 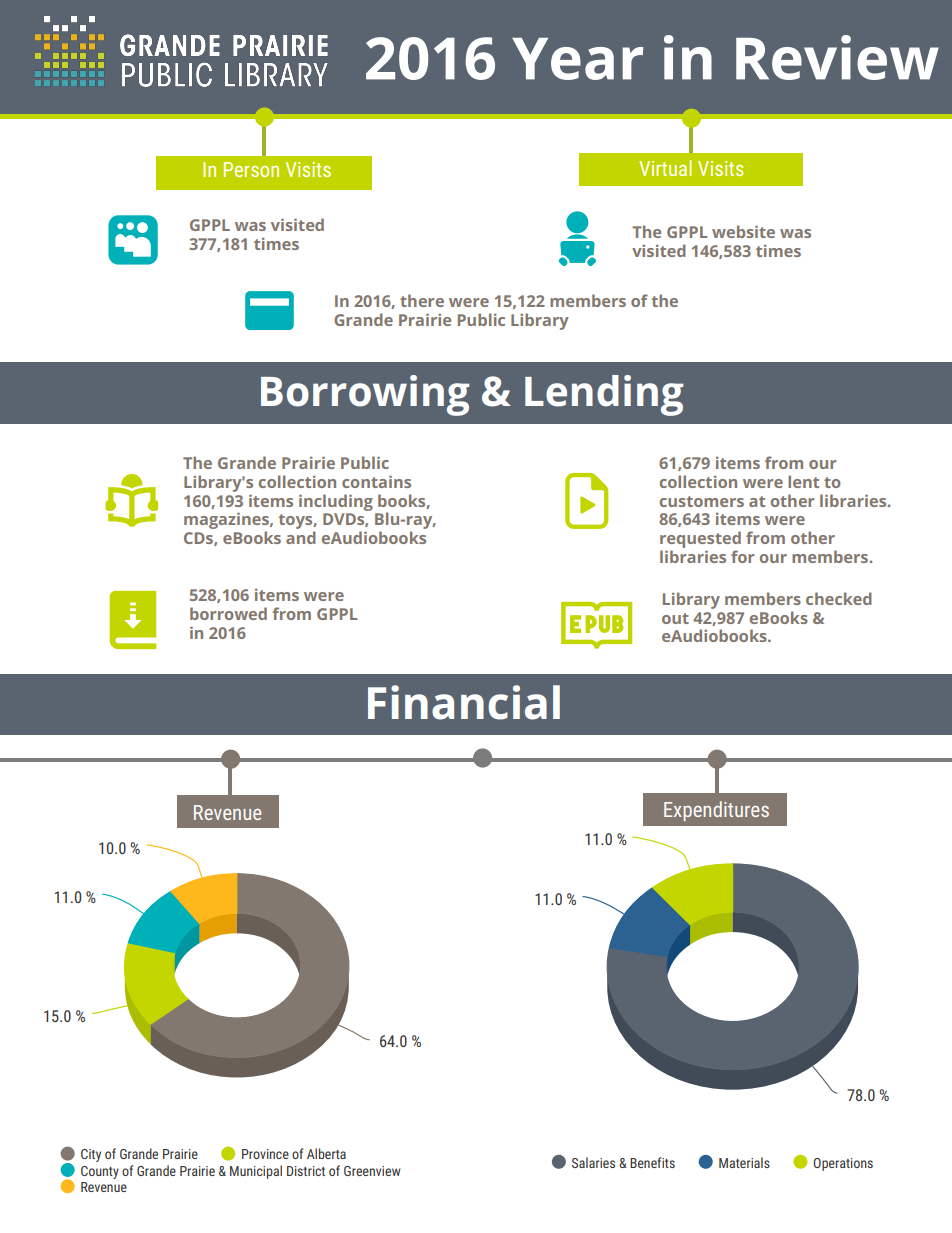 What do you see at coordinates (251, 169) in the page?
I see `Person` at bounding box center [251, 169].
